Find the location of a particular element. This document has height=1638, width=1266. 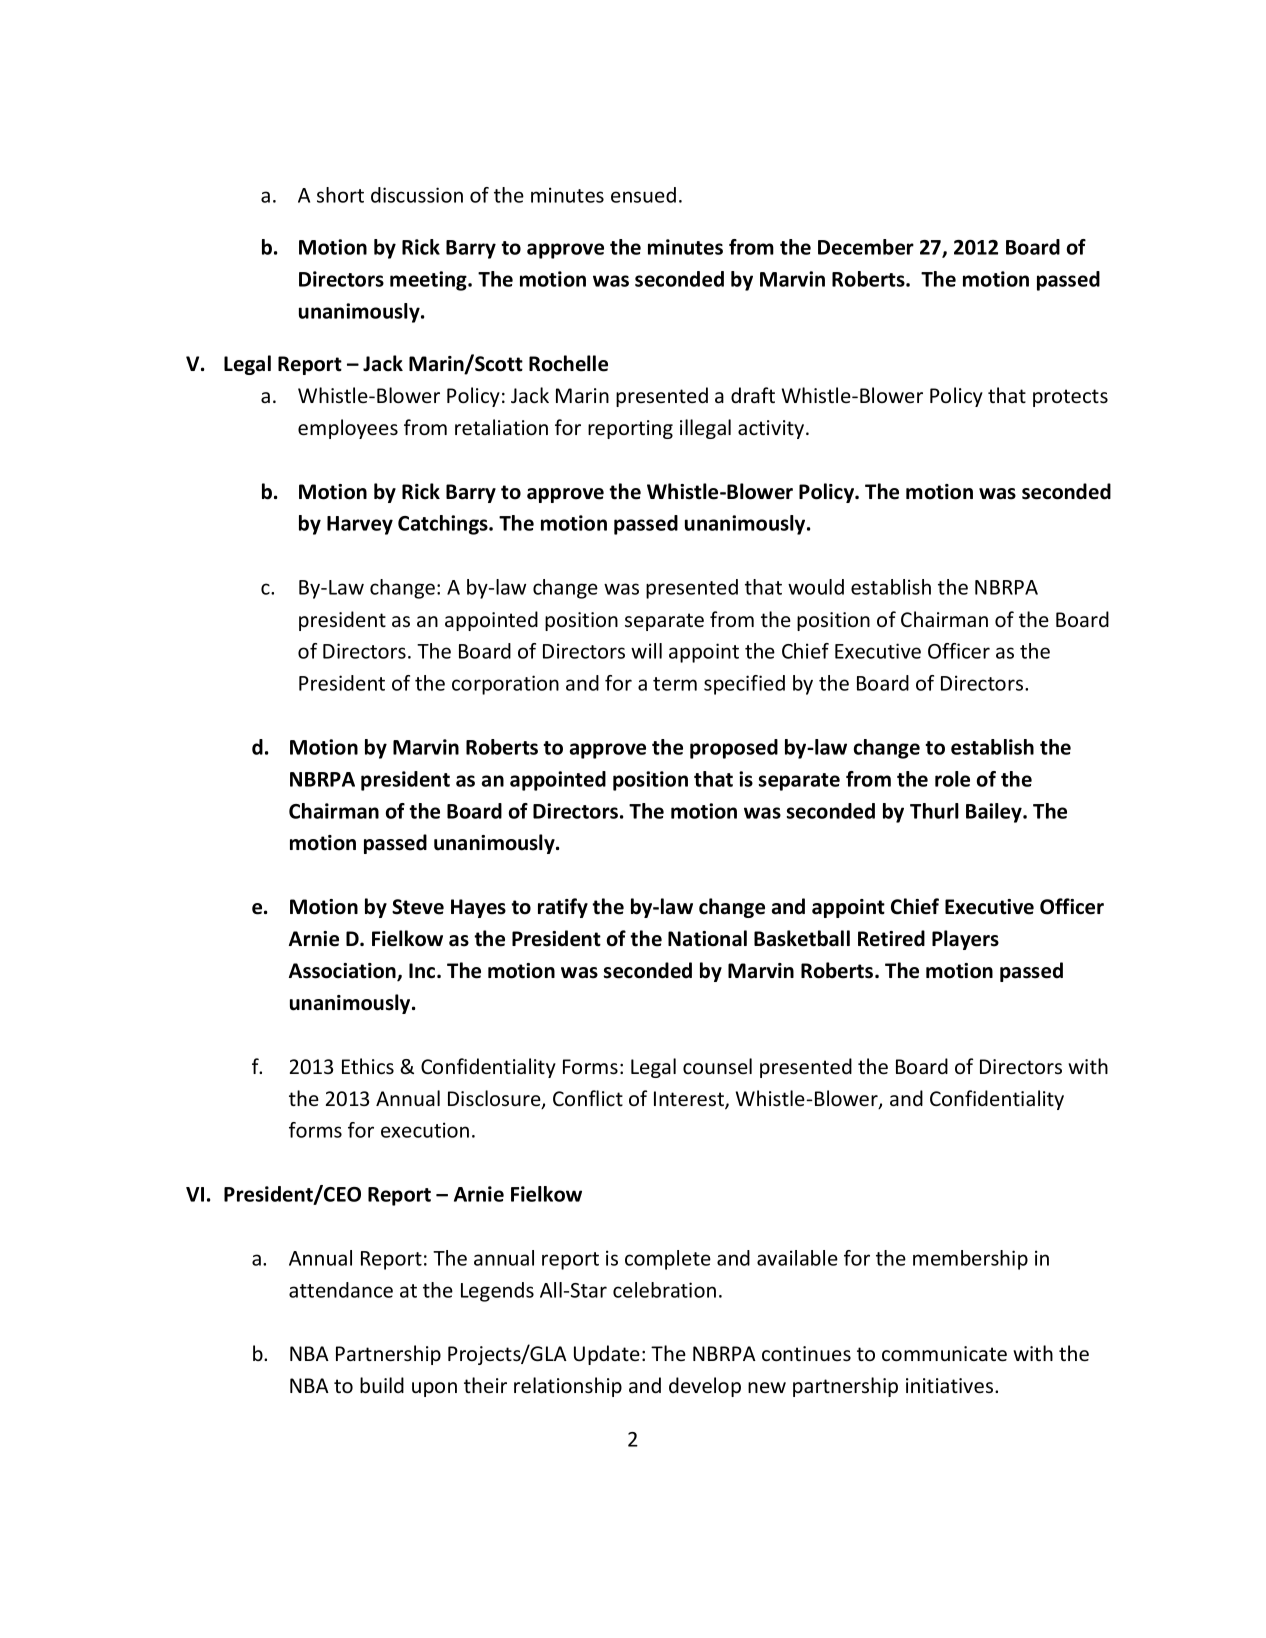

ensued is located at coordinates (643, 195).
